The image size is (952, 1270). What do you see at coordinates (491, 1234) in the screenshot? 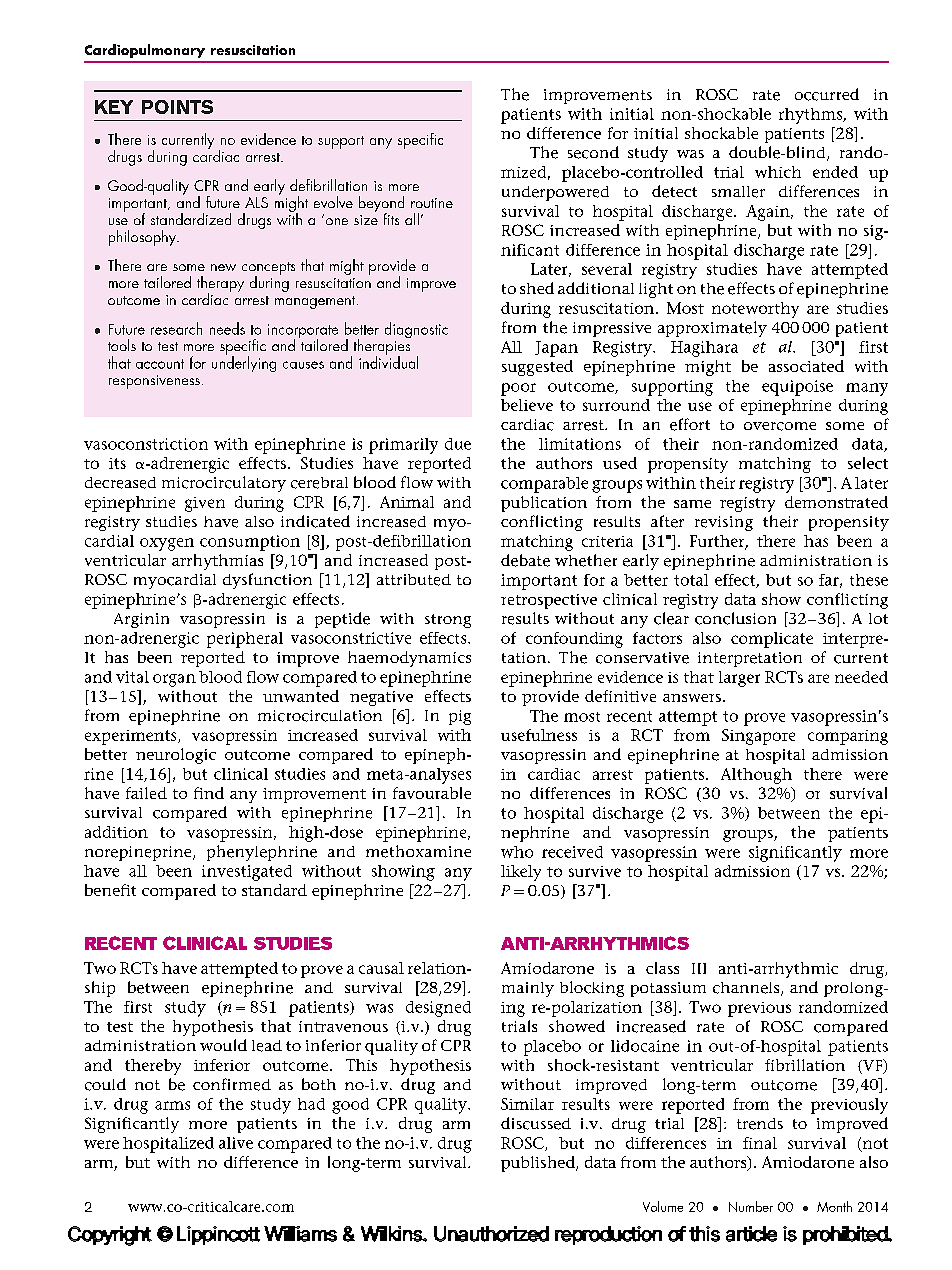
I see `Unauthorized` at bounding box center [491, 1234].
